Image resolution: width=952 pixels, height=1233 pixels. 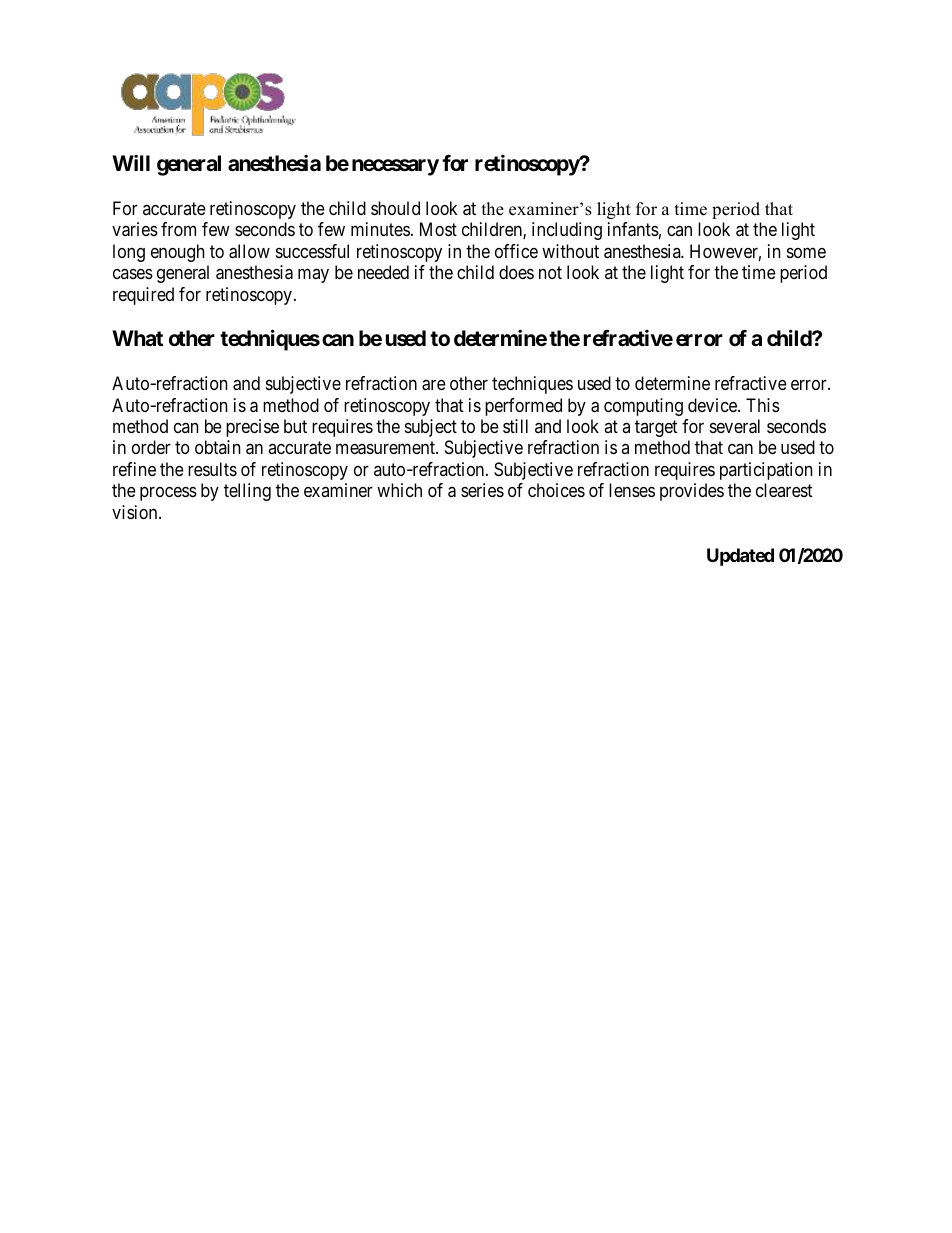 I want to click on including, so click(x=567, y=231).
